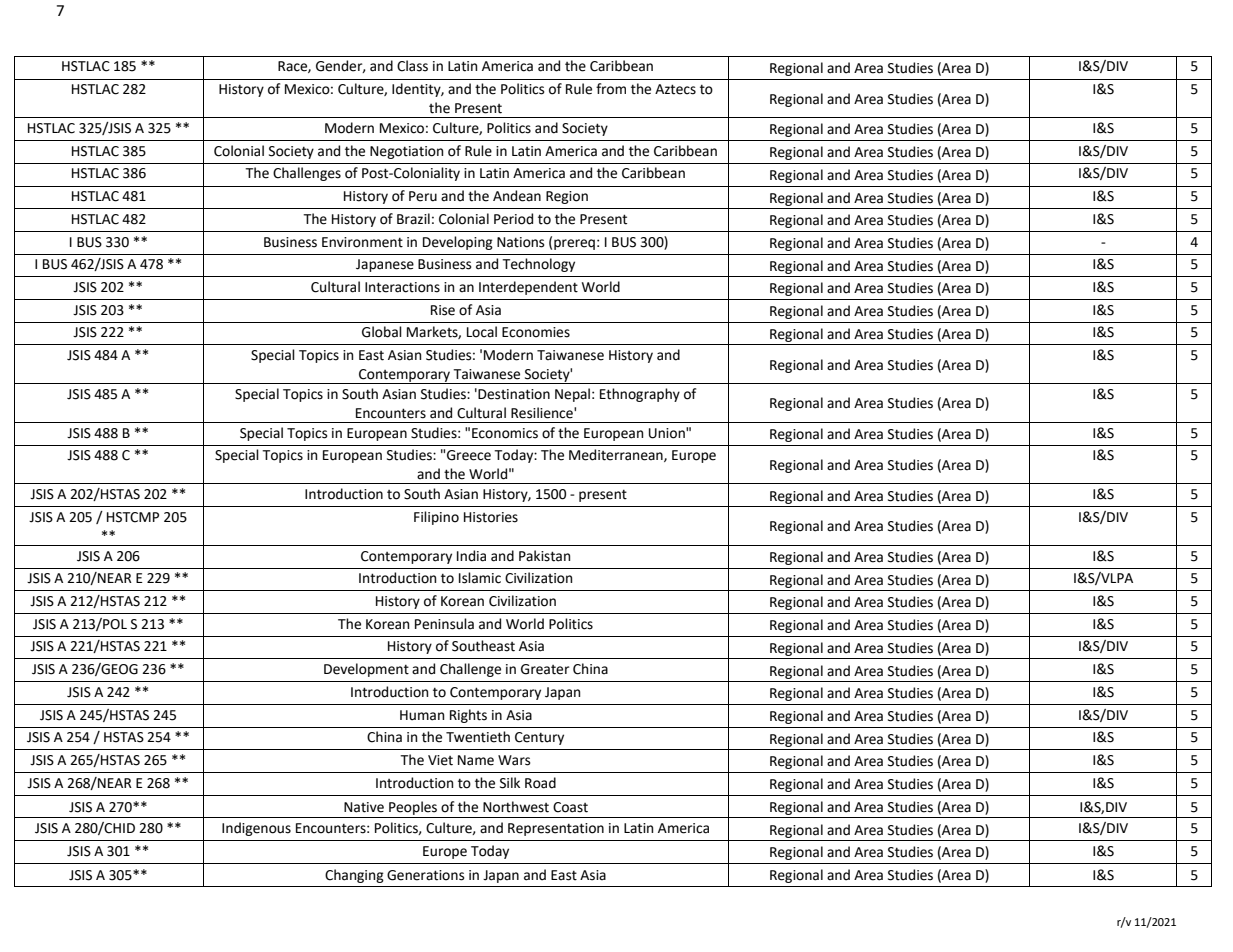 The height and width of the page is (952, 1233). I want to click on Changing, so click(354, 876).
